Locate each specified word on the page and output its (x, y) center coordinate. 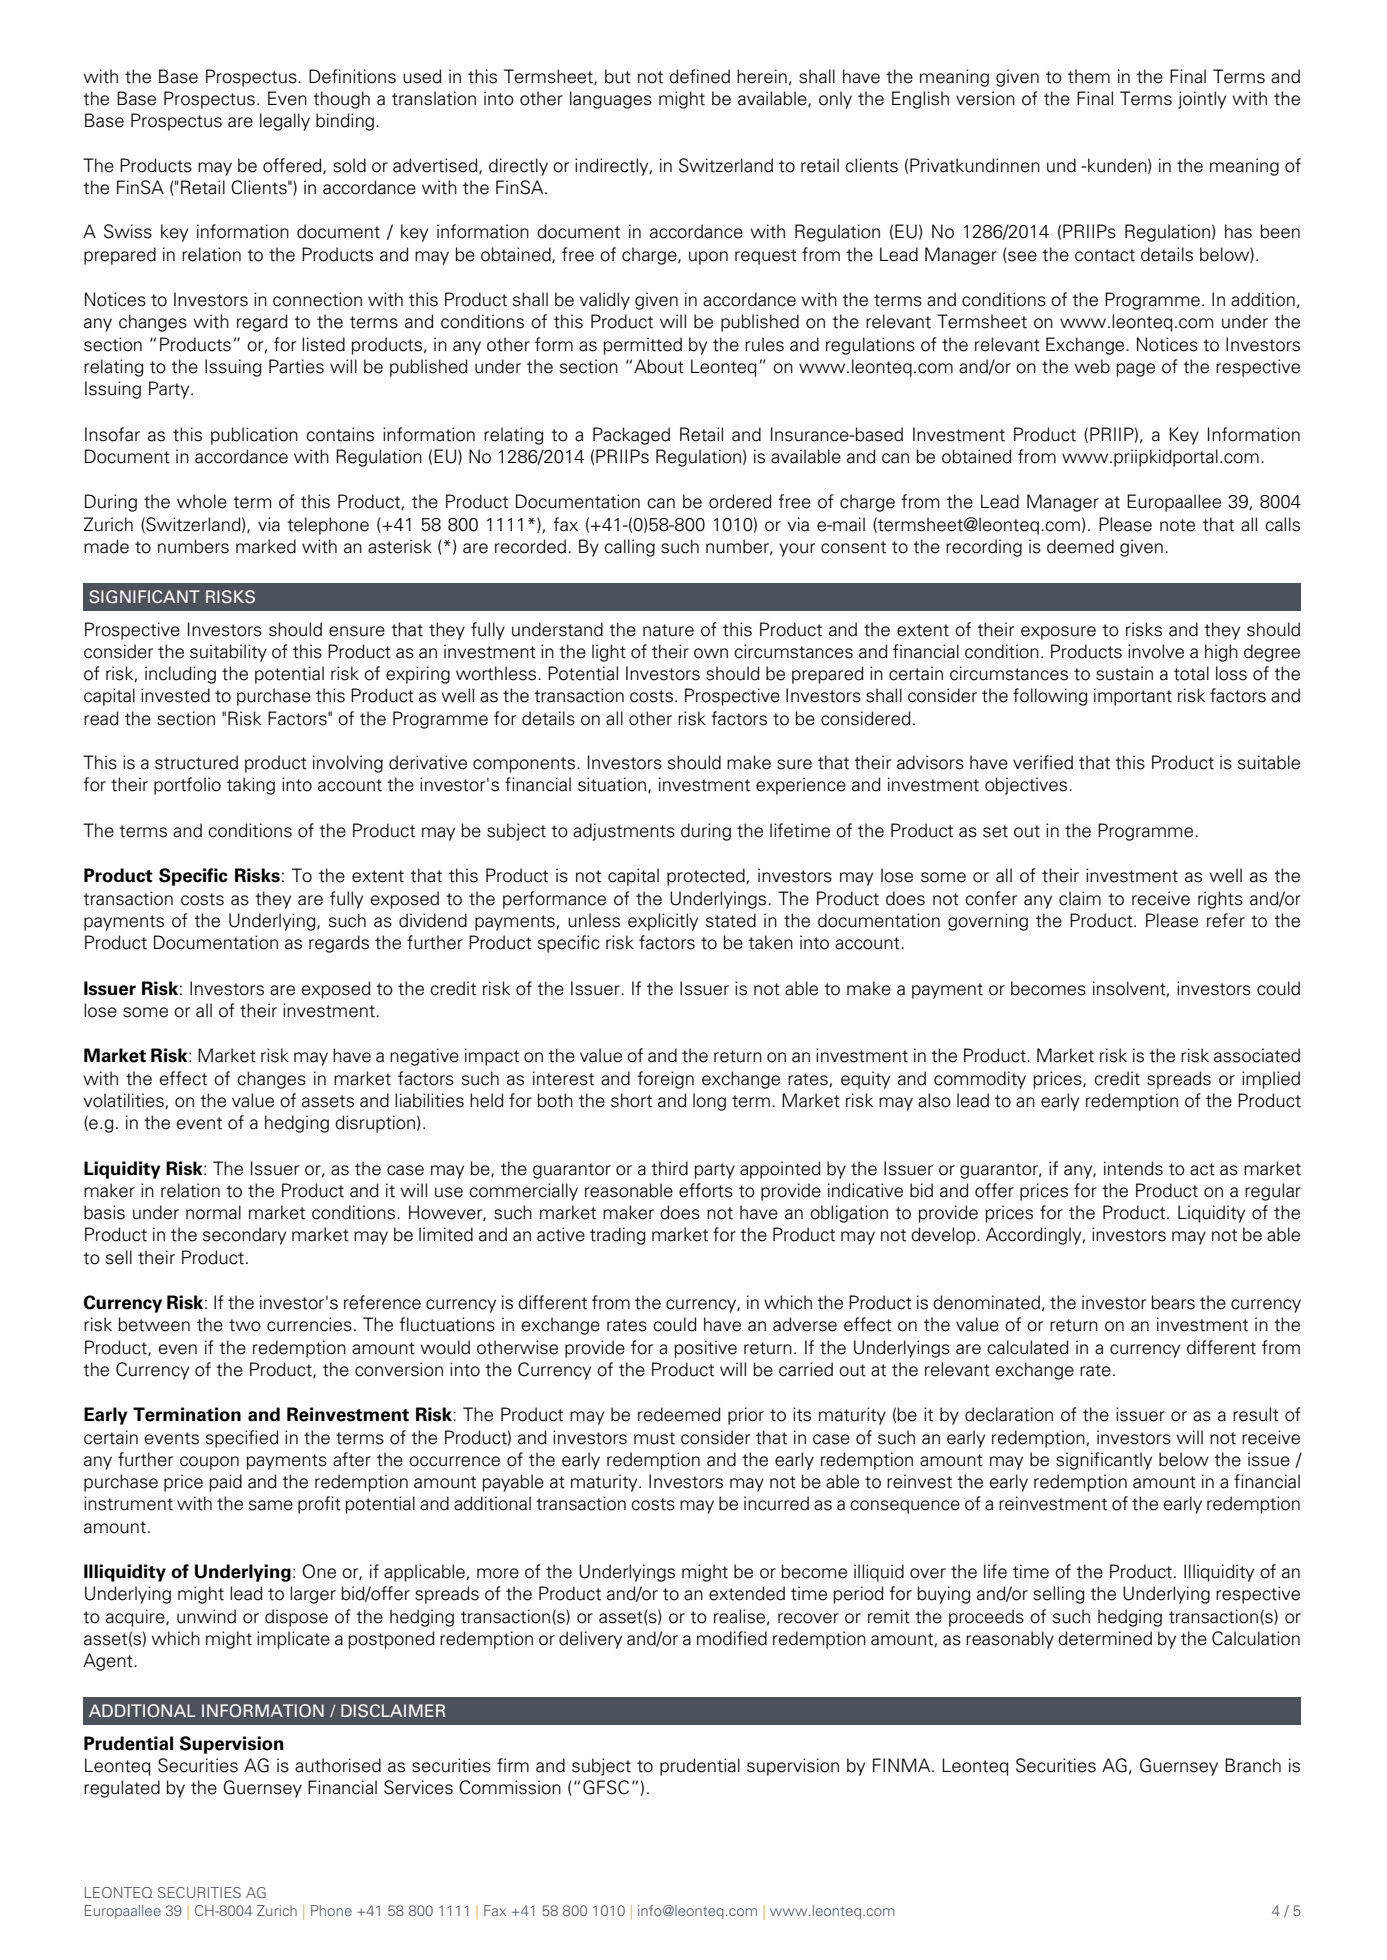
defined (699, 76)
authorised (338, 1765)
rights (1220, 900)
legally (285, 122)
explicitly (663, 922)
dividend (433, 920)
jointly (1202, 100)
